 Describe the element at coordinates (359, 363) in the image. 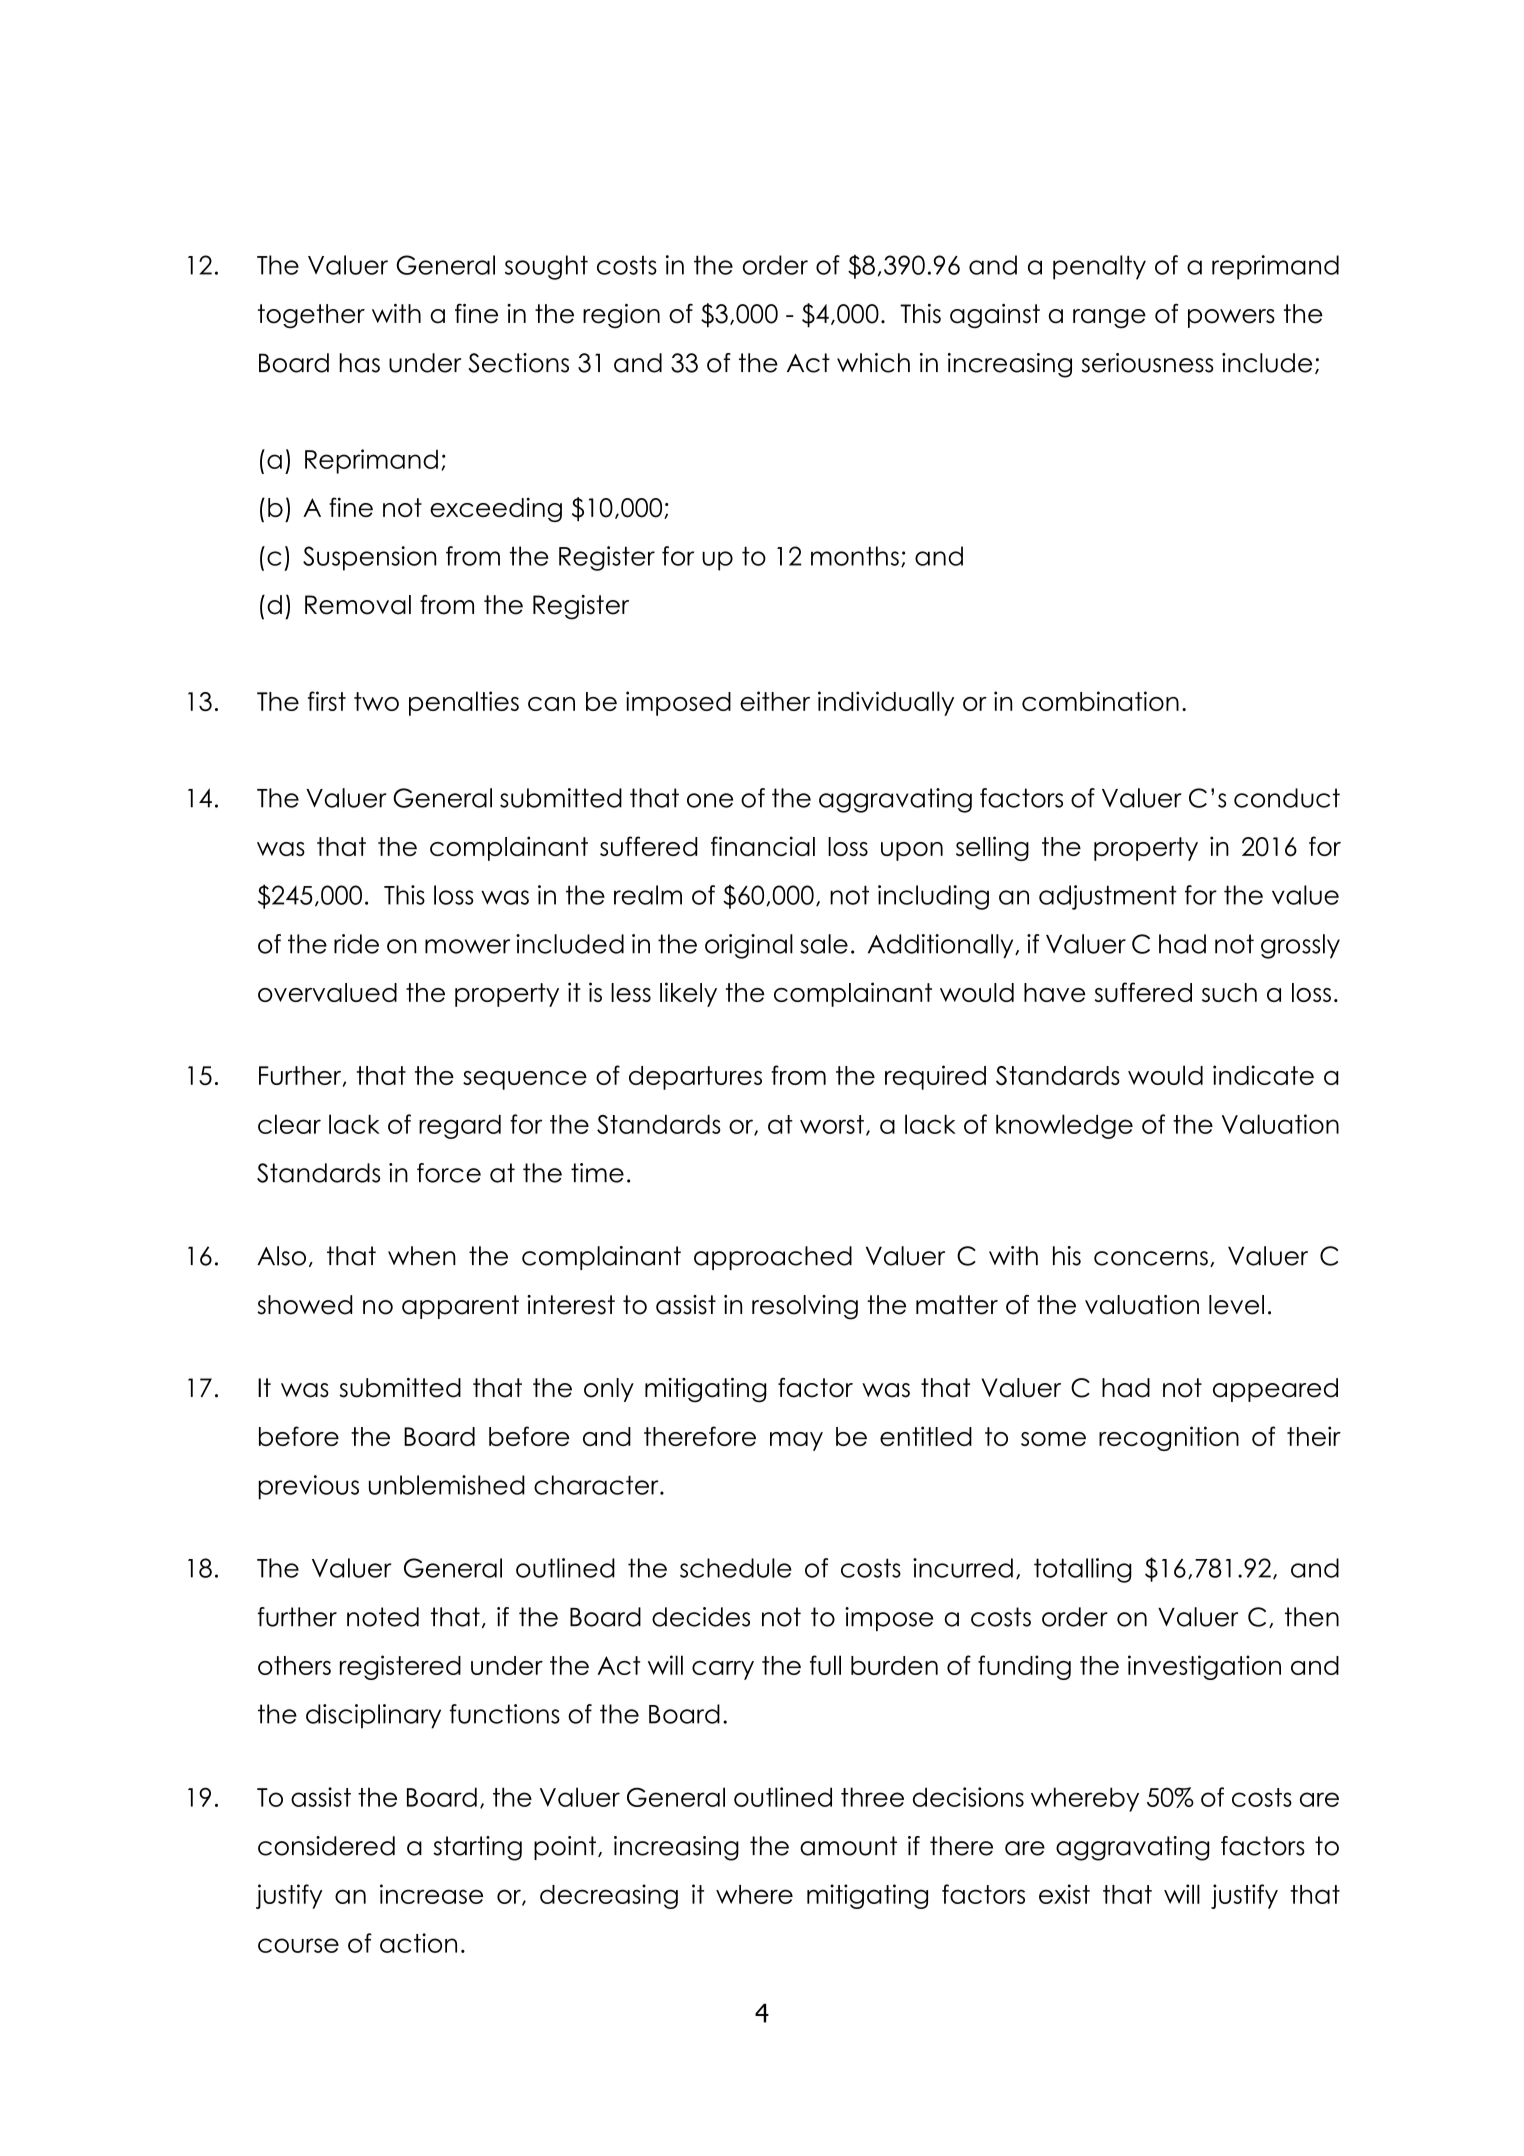

I see `has` at that location.
